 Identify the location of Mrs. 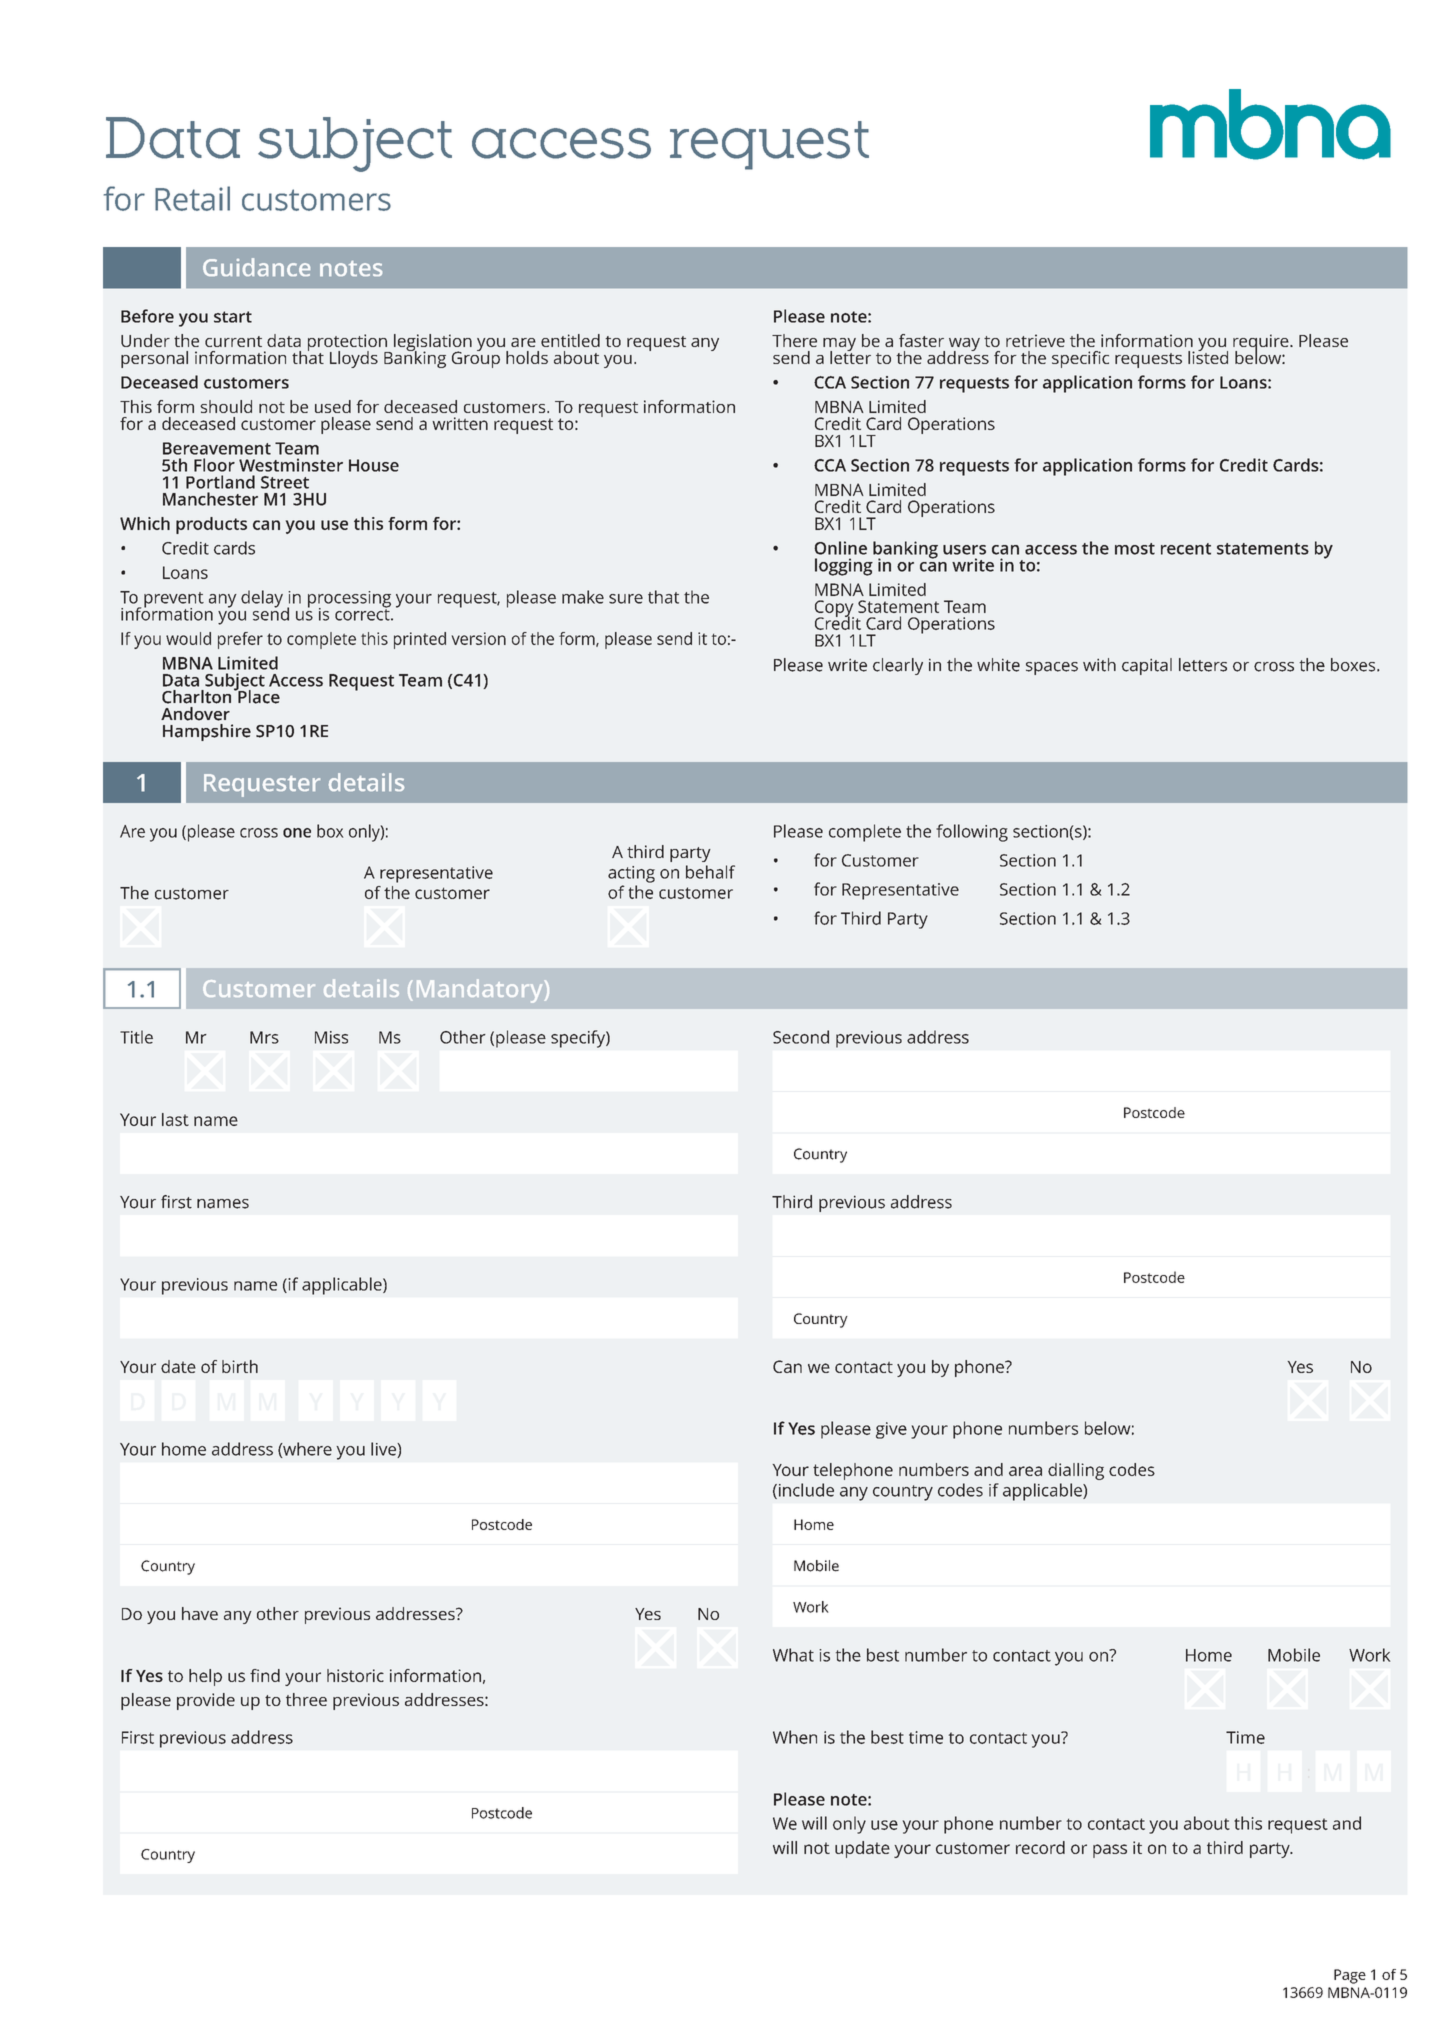
(264, 1037).
